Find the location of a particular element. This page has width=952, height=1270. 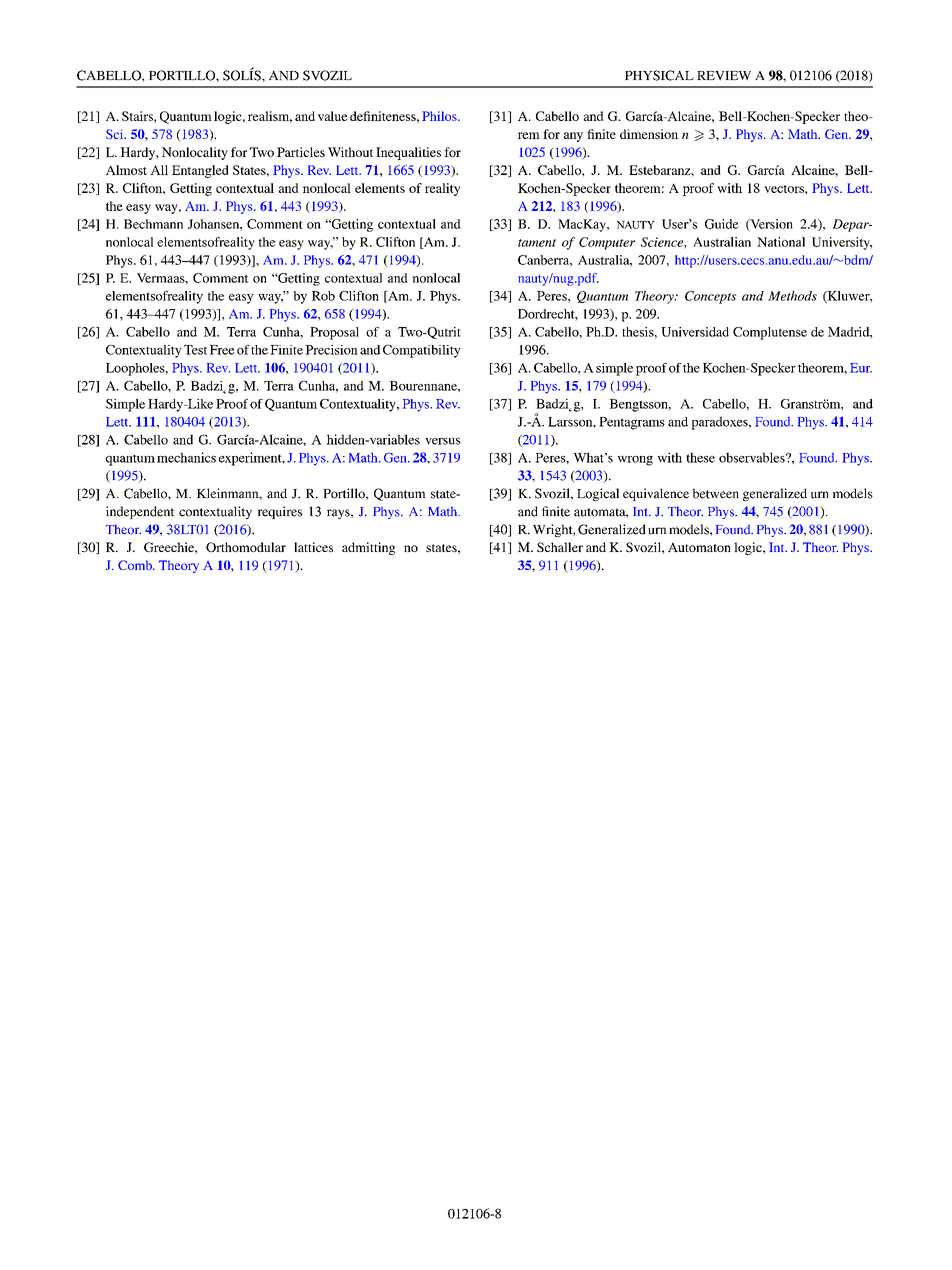

versus is located at coordinates (442, 441).
